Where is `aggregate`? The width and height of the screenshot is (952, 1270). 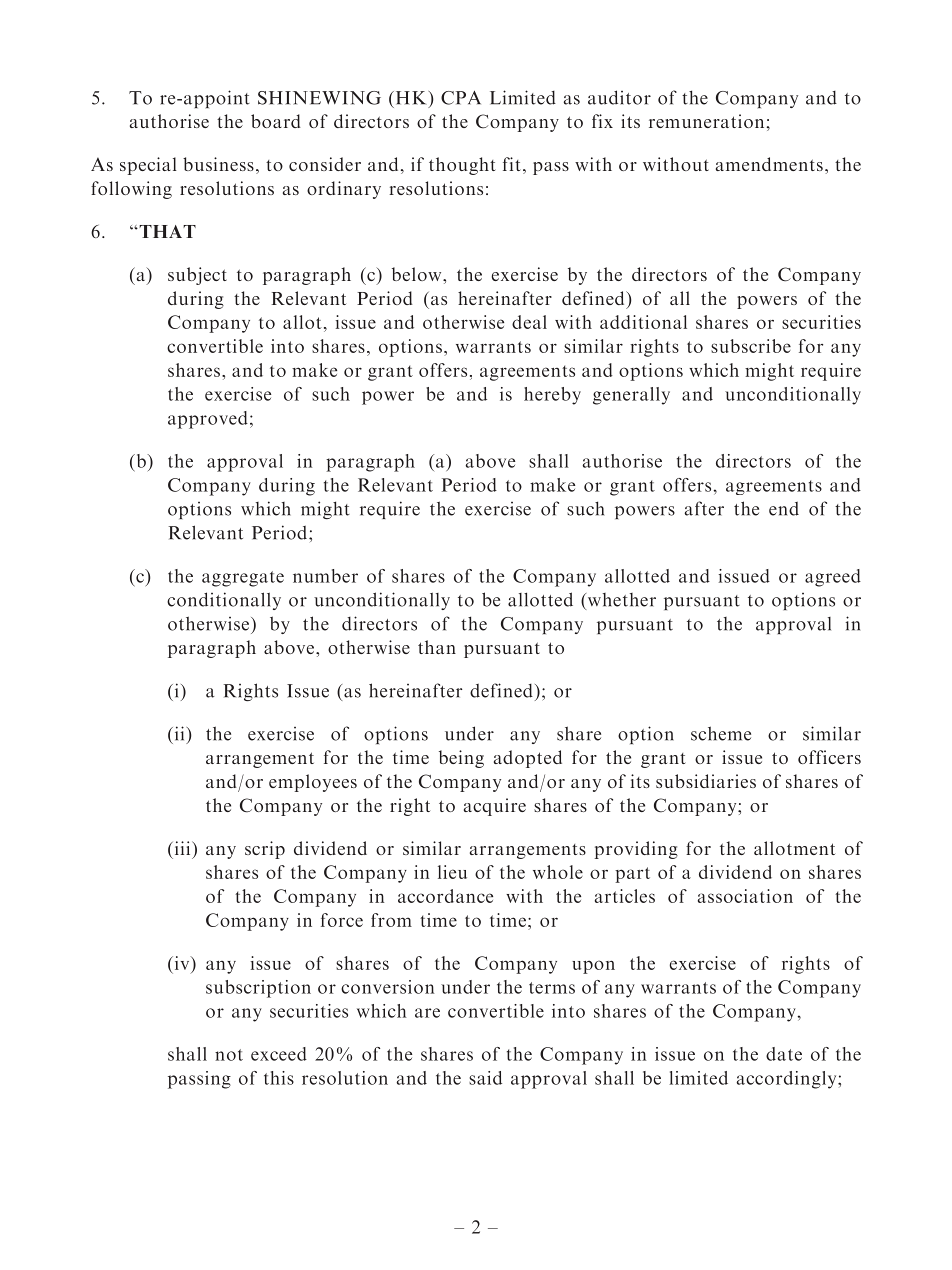 aggregate is located at coordinates (243, 579).
